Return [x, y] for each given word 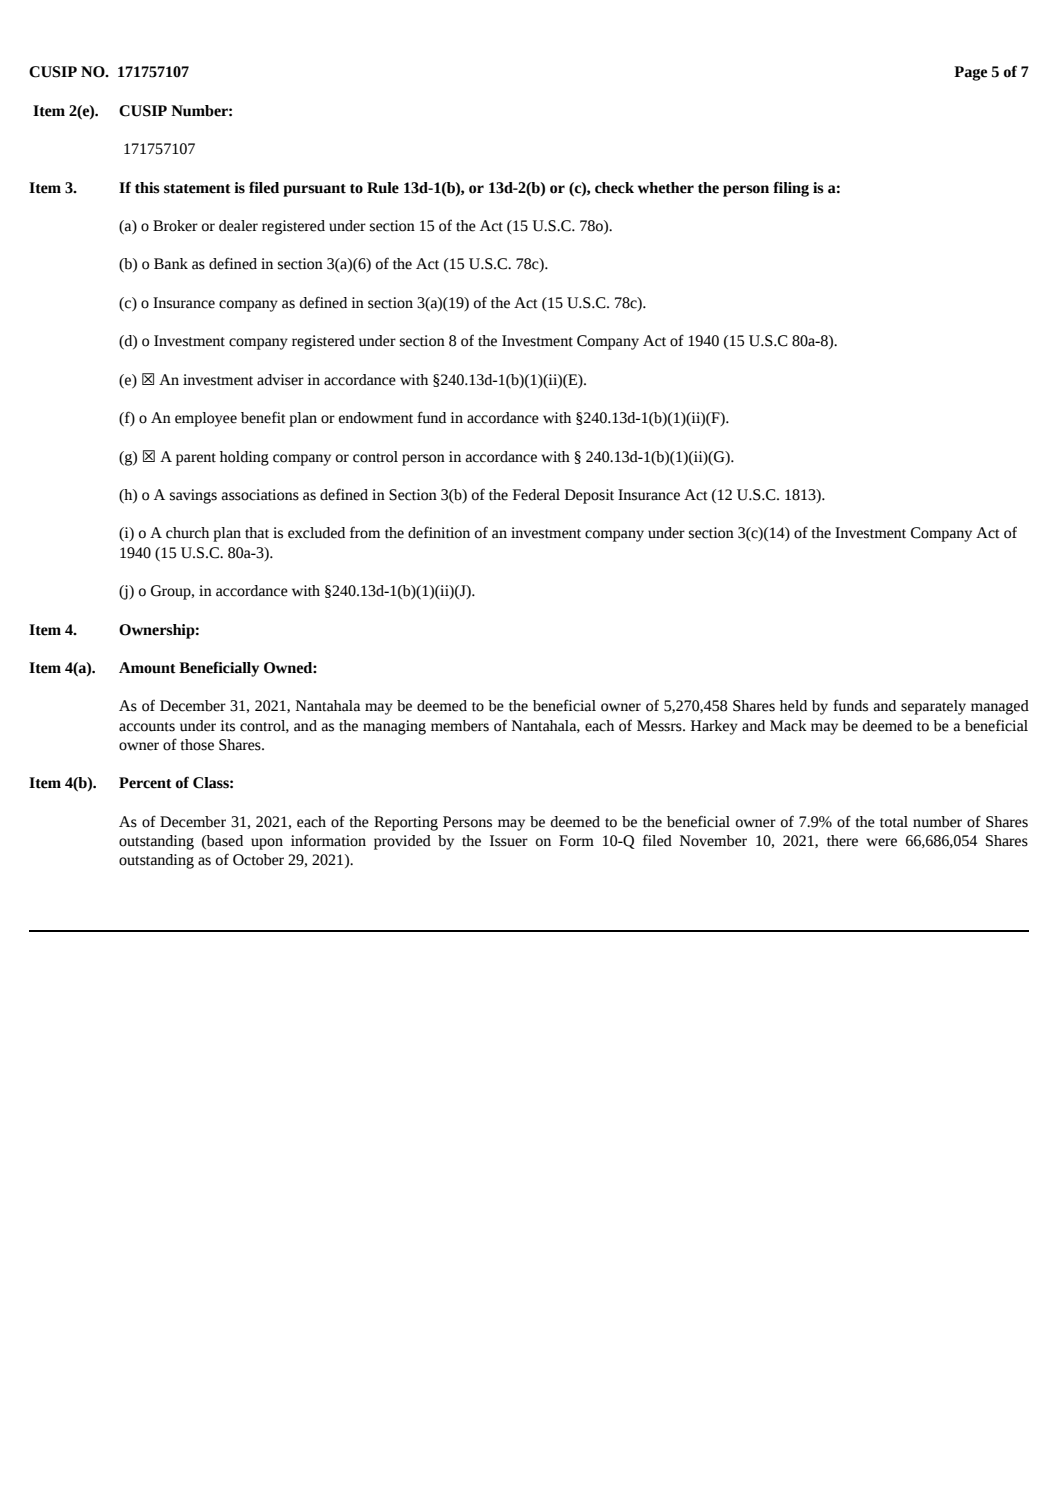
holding [244, 458]
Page [970, 73]
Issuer [509, 841]
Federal [536, 495]
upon [267, 844]
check [614, 188]
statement [197, 189]
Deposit [589, 496]
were [881, 842]
